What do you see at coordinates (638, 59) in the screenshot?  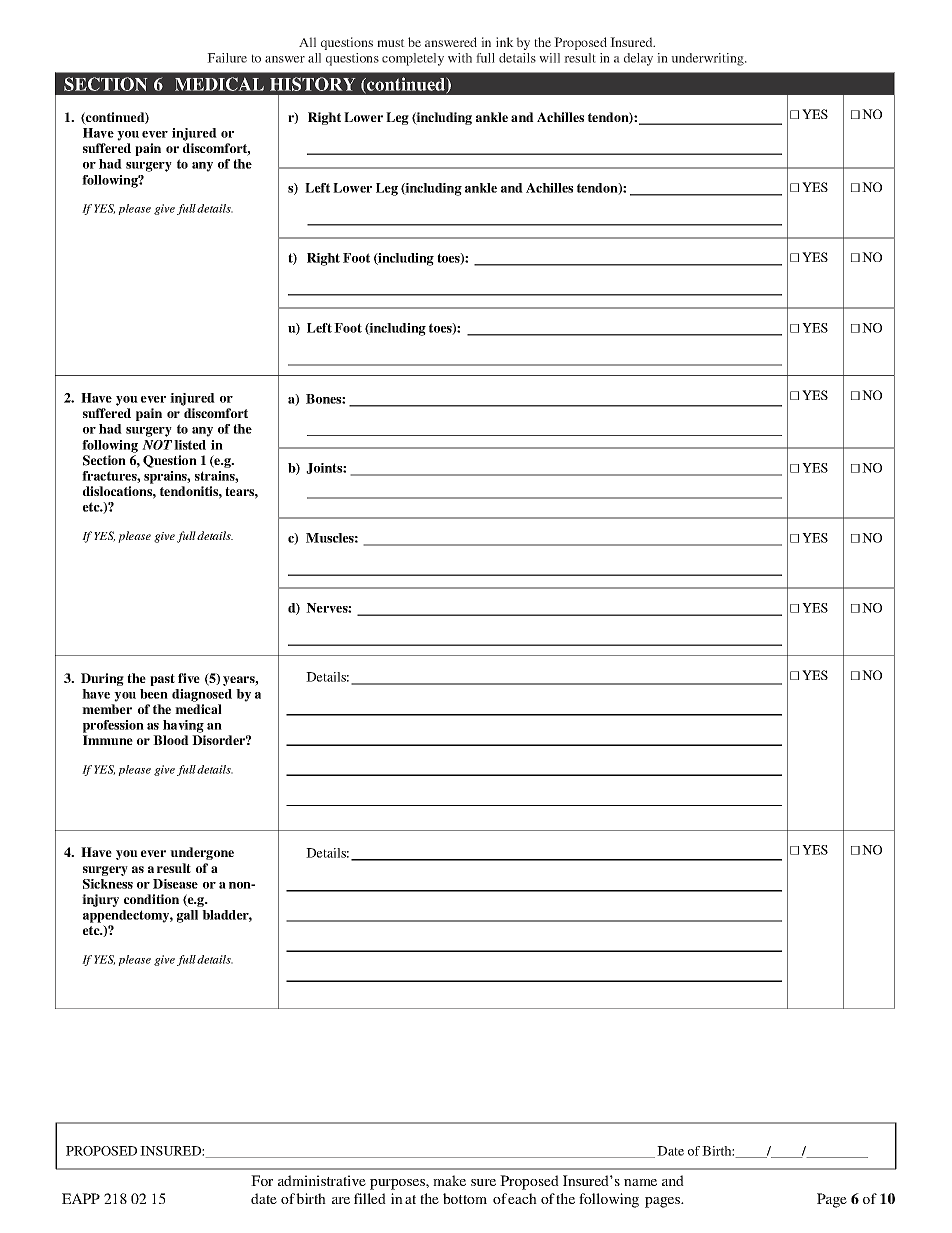 I see `delay` at bounding box center [638, 59].
